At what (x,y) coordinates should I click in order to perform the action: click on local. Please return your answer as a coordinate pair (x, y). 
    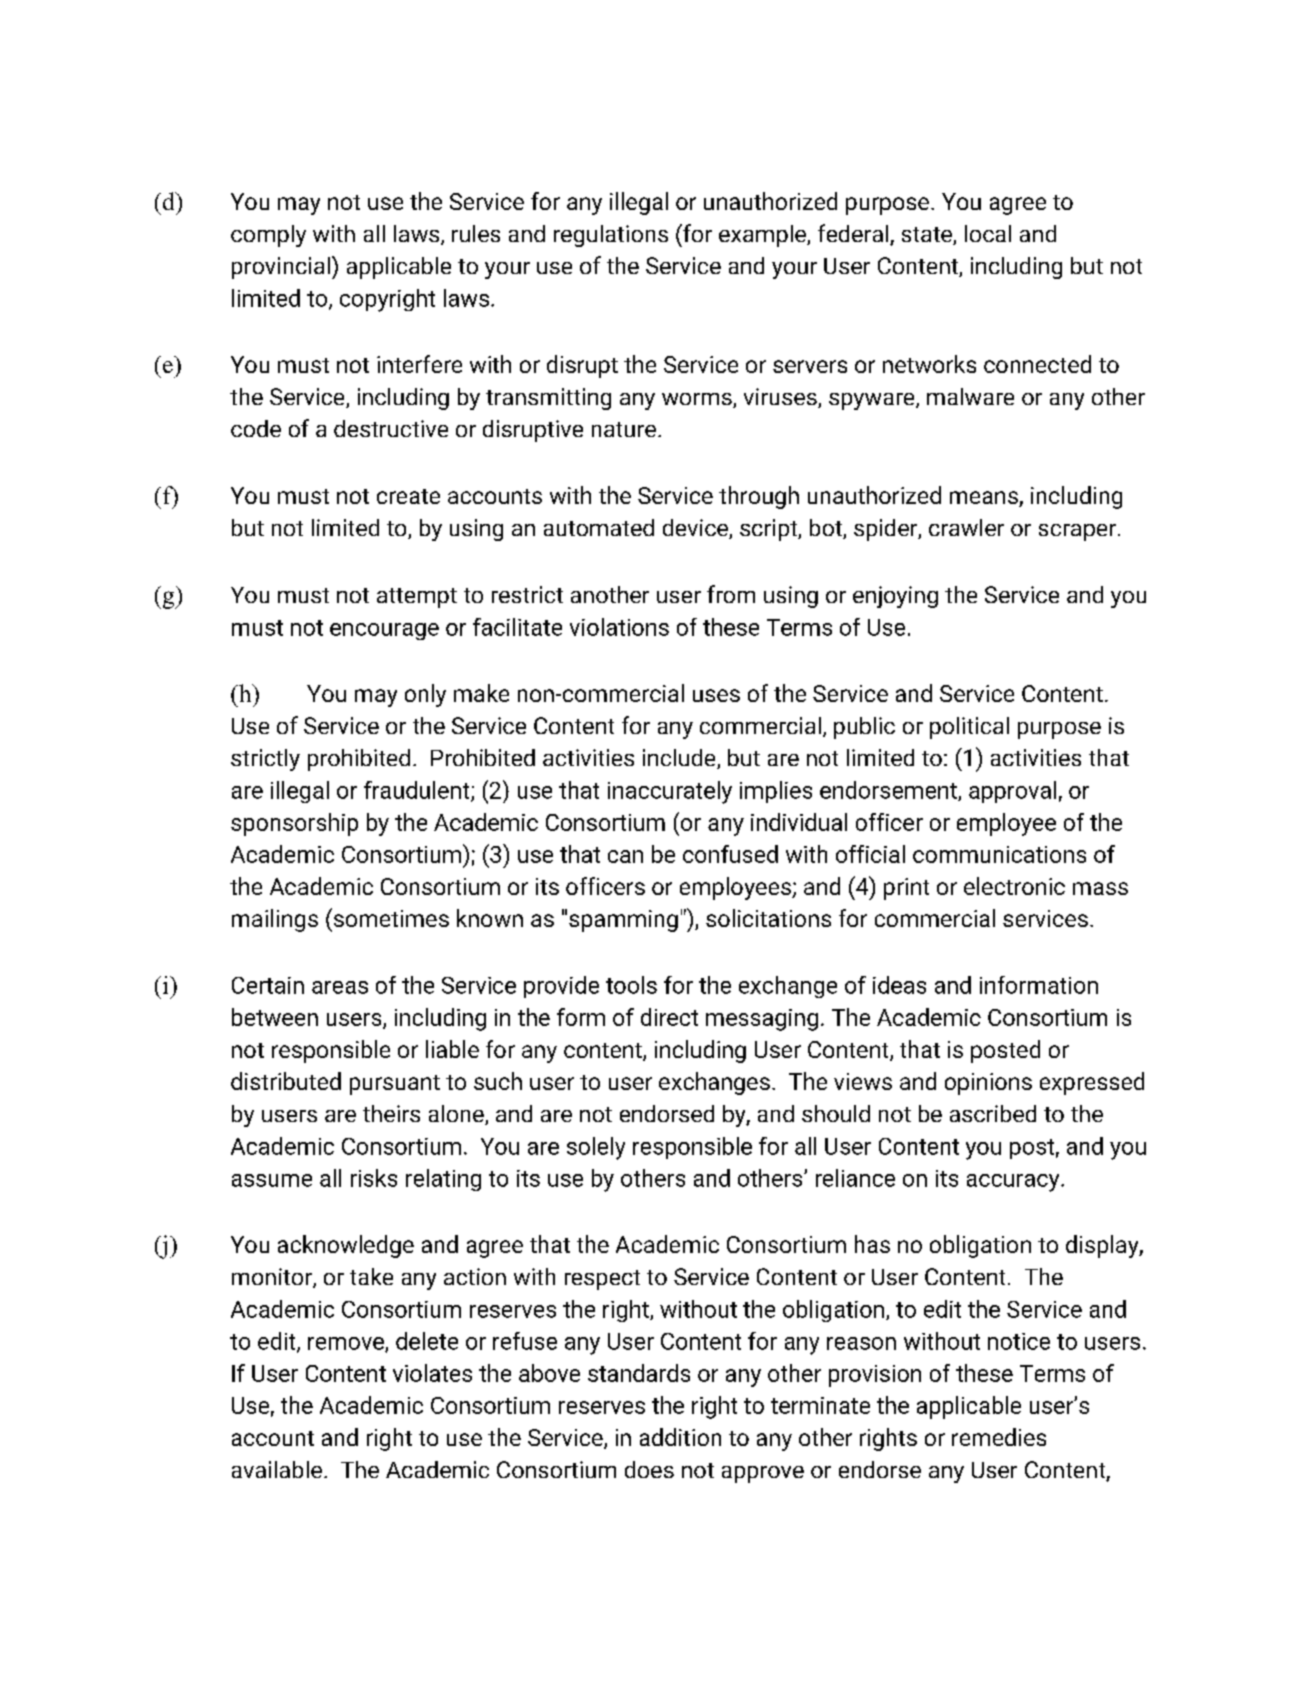
    Looking at the image, I should click on (988, 233).
